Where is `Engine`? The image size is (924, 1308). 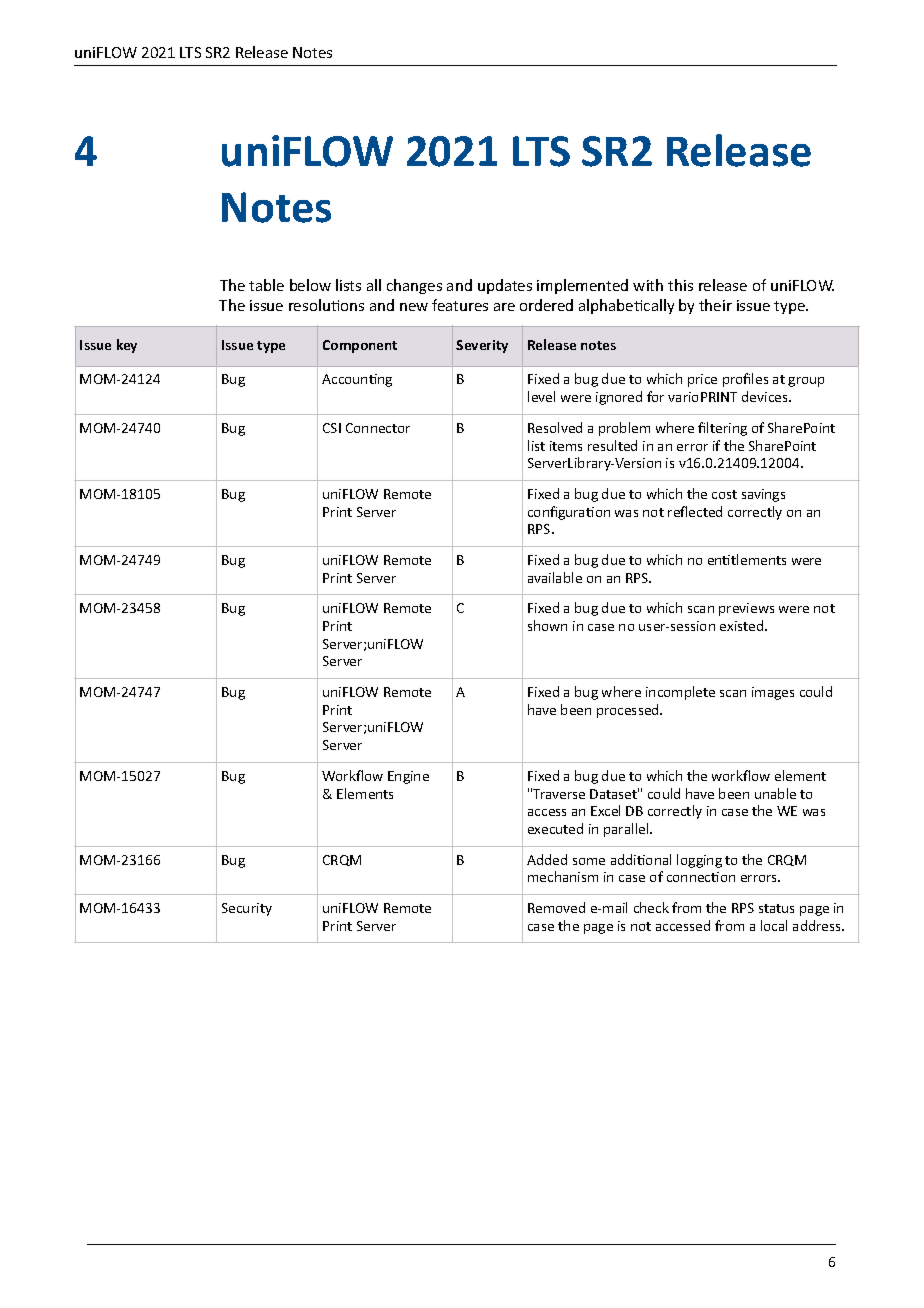 Engine is located at coordinates (408, 777).
